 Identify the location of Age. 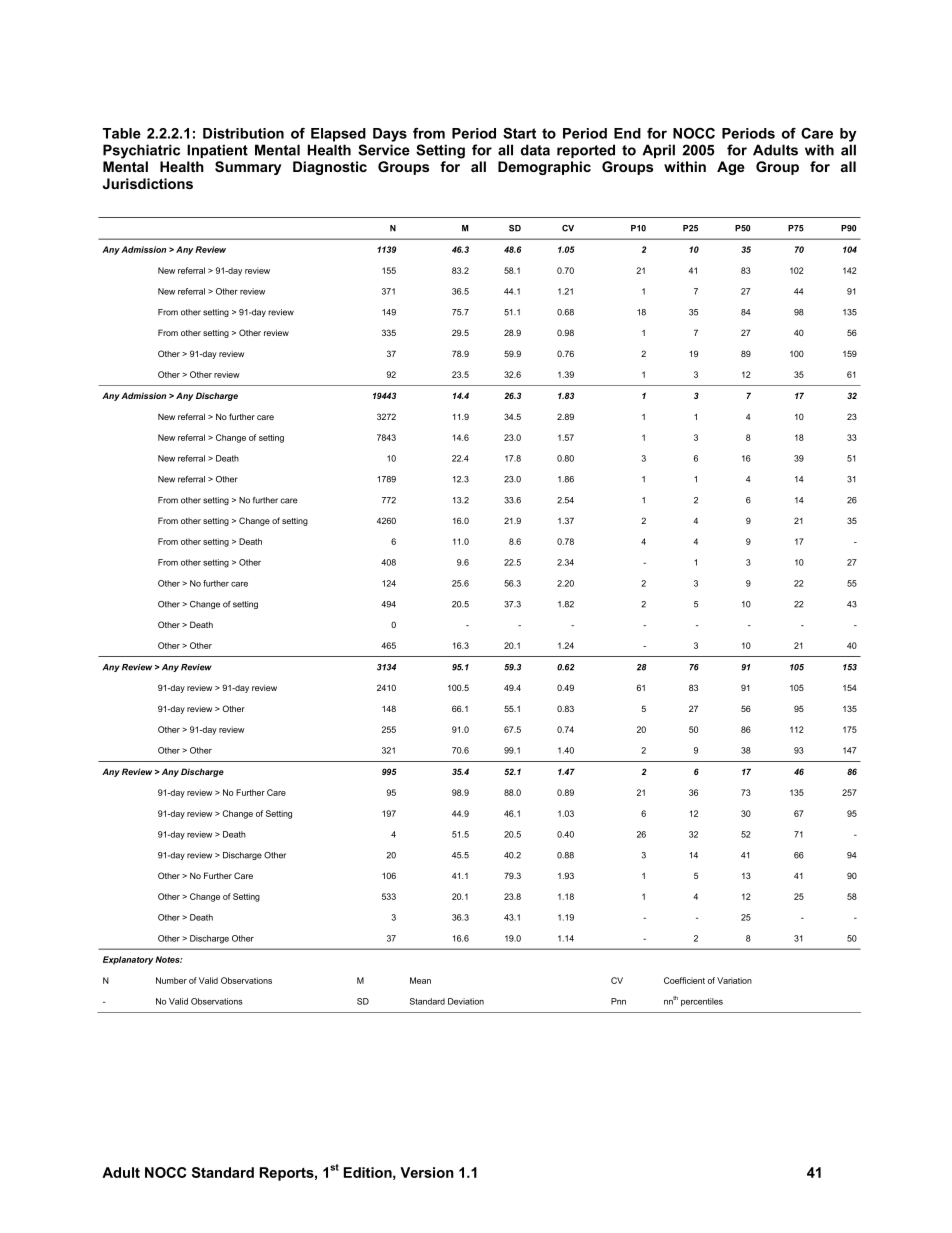
(731, 168).
